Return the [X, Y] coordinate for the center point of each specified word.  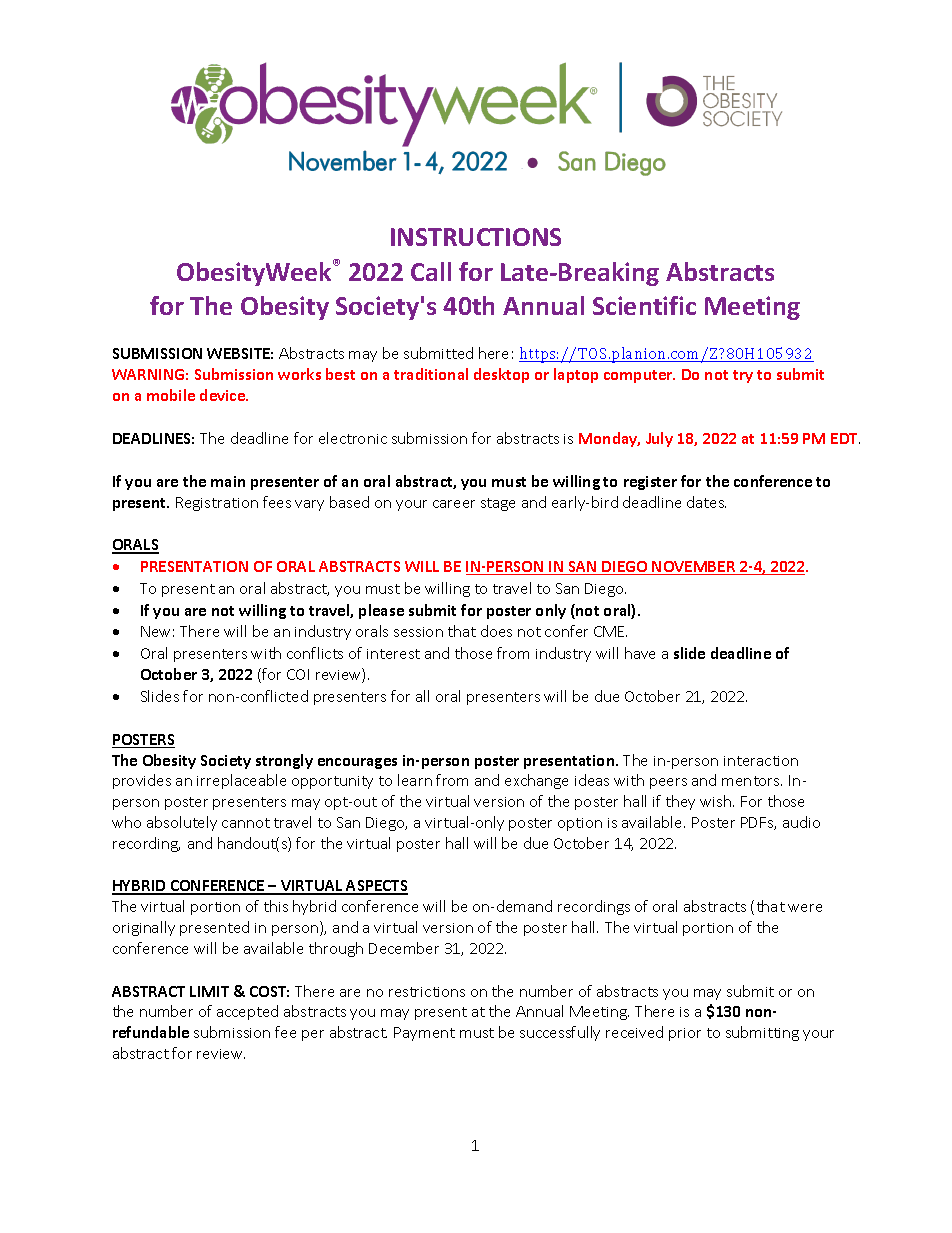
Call [431, 271]
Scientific [644, 305]
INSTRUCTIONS [476, 237]
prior [685, 1034]
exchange [536, 781]
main [228, 481]
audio [801, 822]
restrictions [427, 992]
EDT [845, 438]
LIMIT [209, 991]
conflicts [315, 653]
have [640, 653]
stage [498, 504]
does [496, 631]
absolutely [182, 823]
